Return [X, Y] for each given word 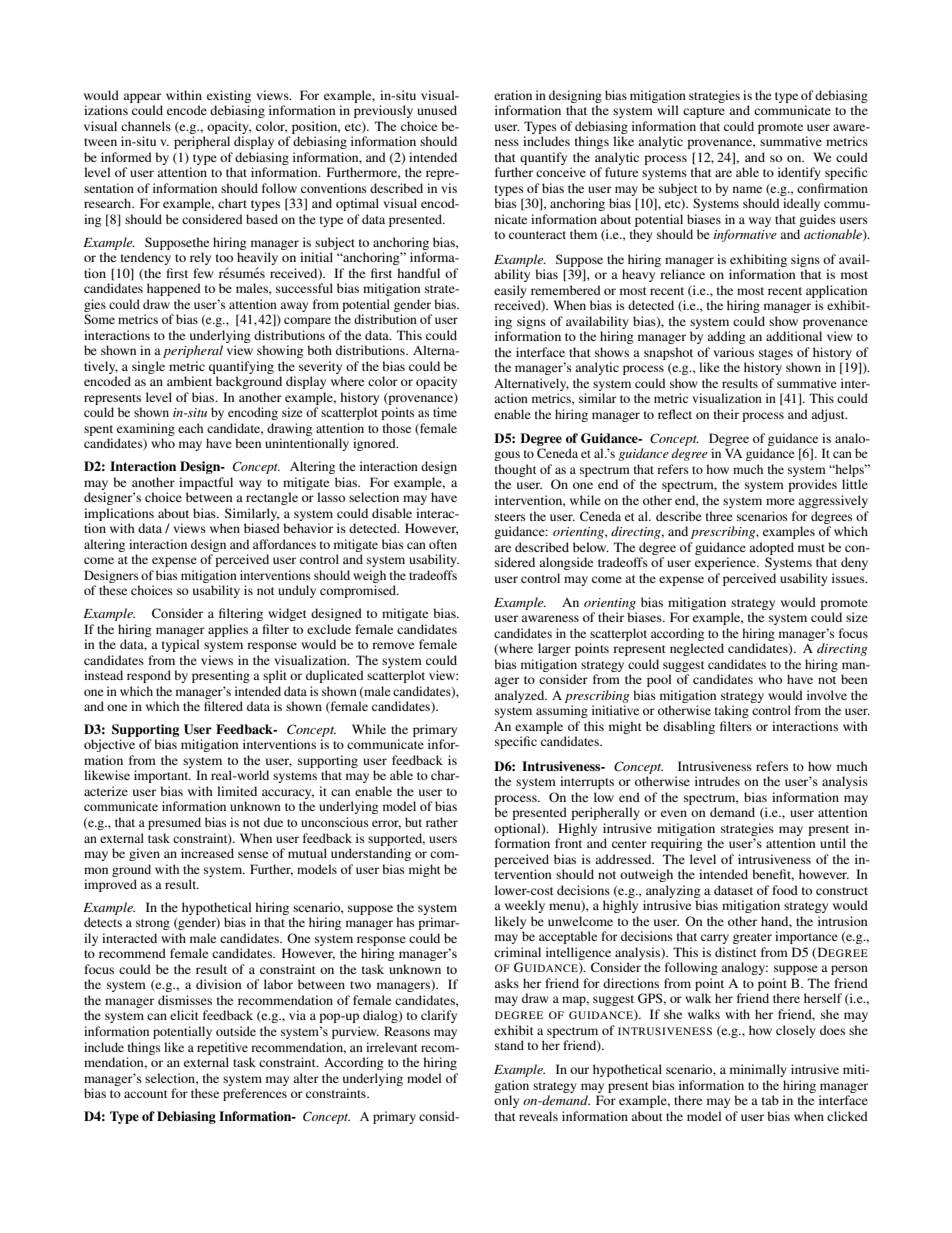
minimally [758, 1070]
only [506, 1101]
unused [437, 110]
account [146, 1094]
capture [704, 112]
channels [146, 126]
